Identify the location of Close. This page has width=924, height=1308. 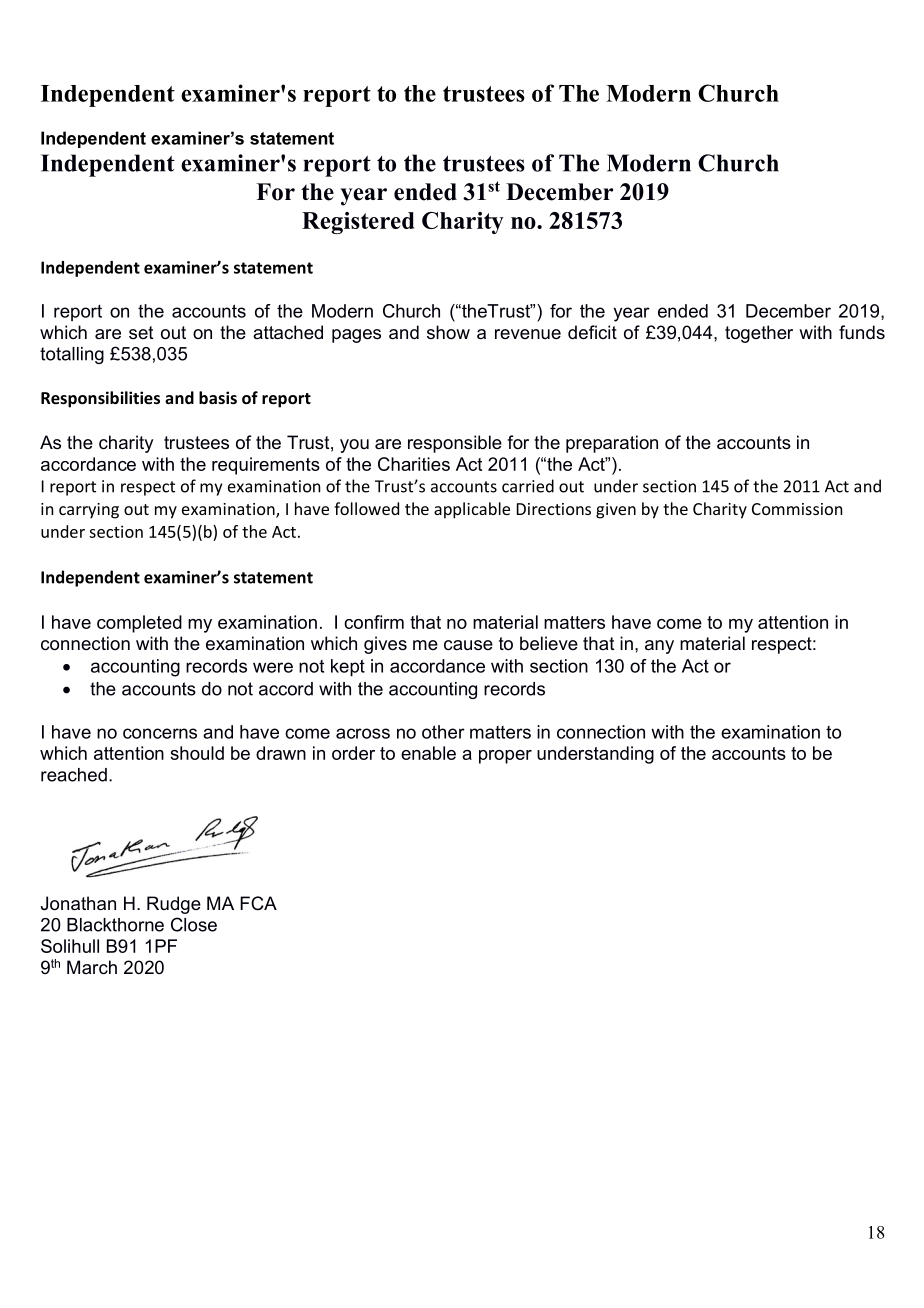
(194, 924).
